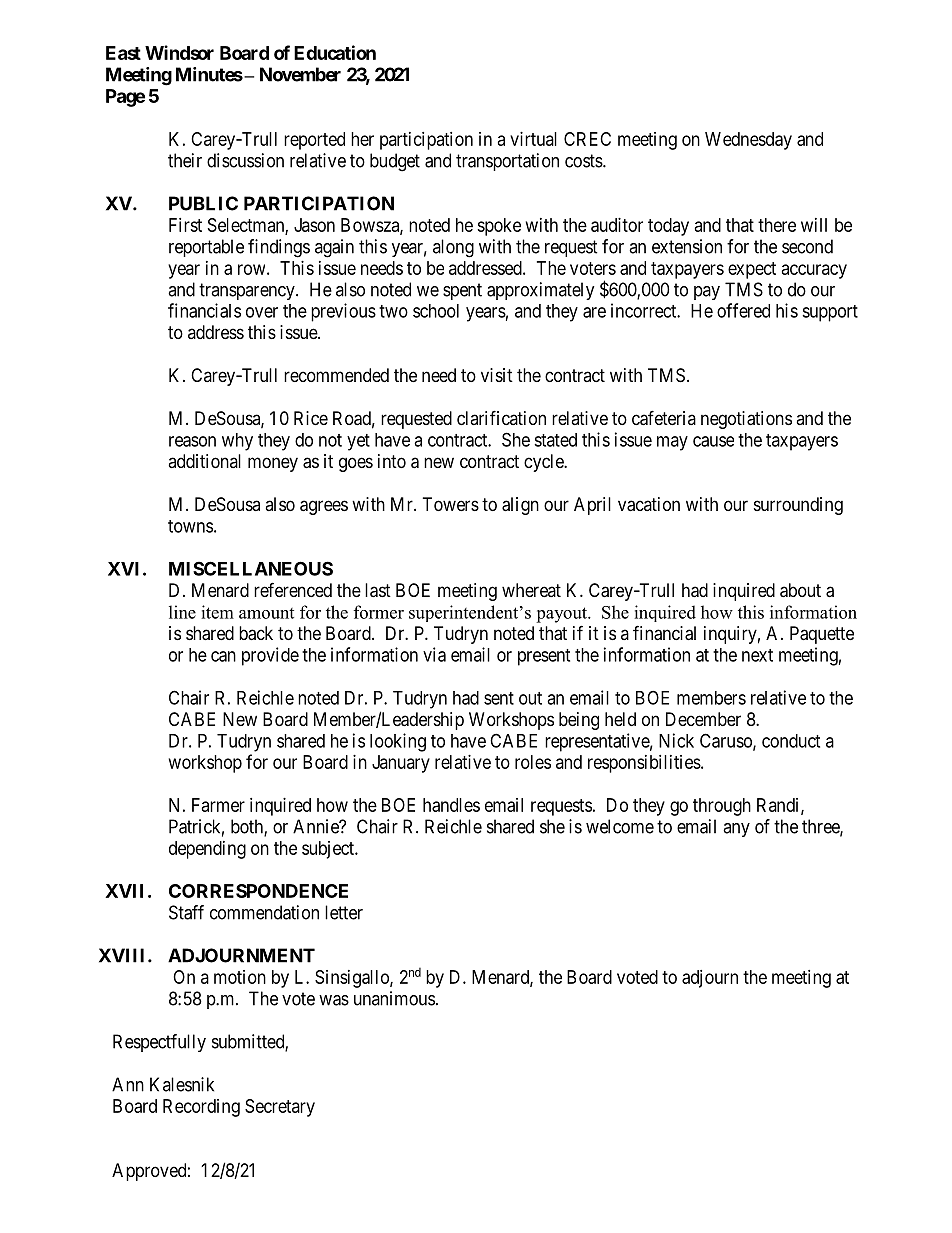 Image resolution: width=952 pixels, height=1233 pixels. What do you see at coordinates (218, 805) in the page?
I see `Farmer` at bounding box center [218, 805].
